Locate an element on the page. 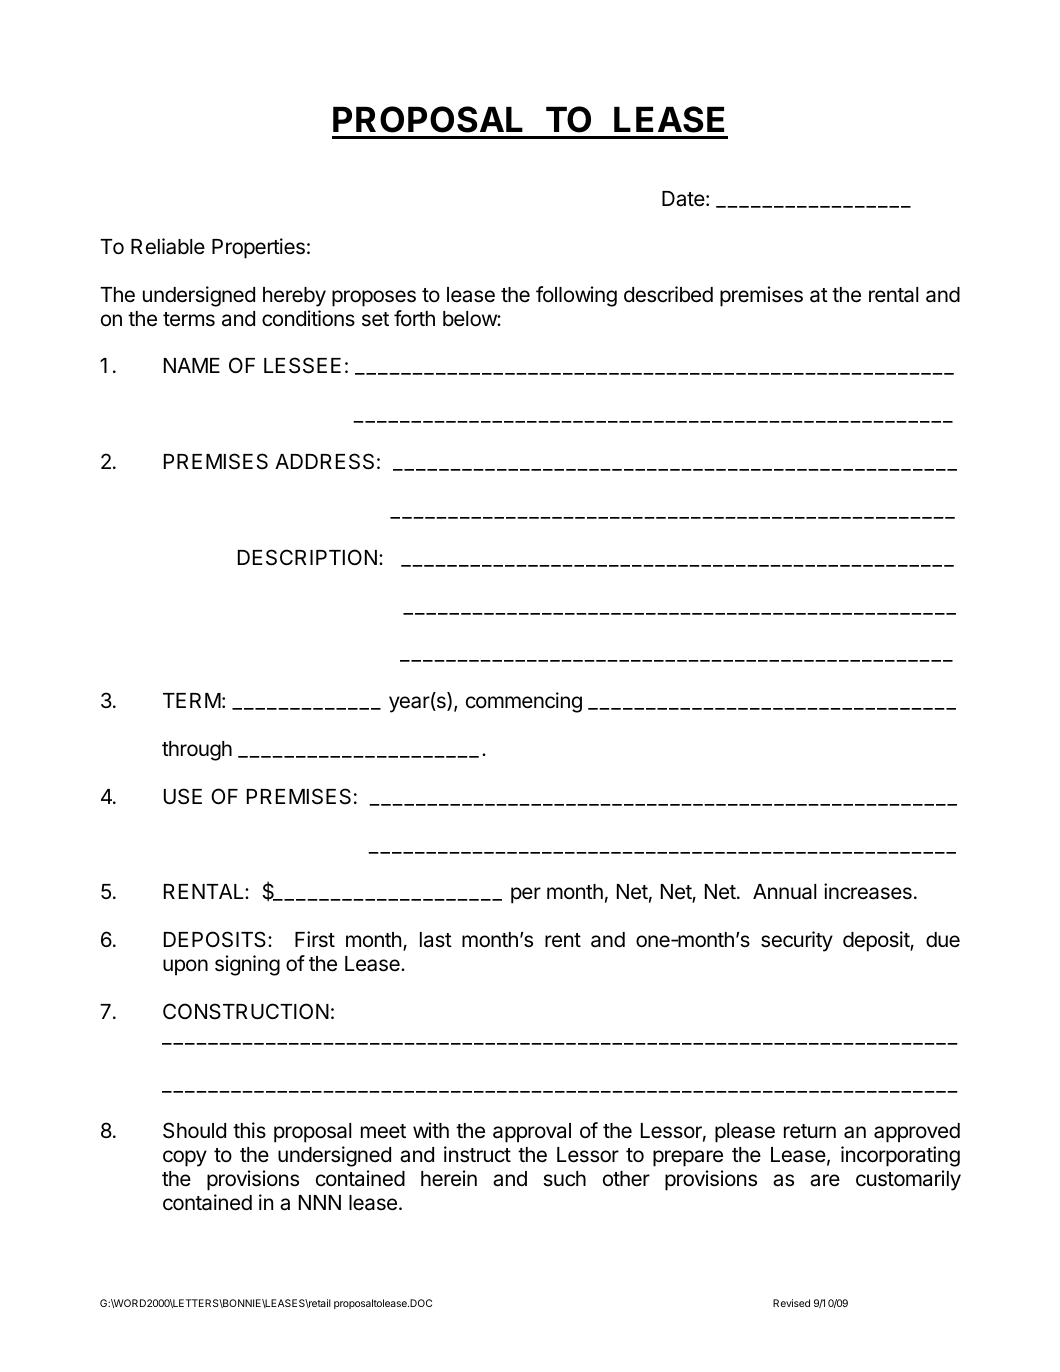 This document has width=1060, height=1372. through is located at coordinates (197, 751).
